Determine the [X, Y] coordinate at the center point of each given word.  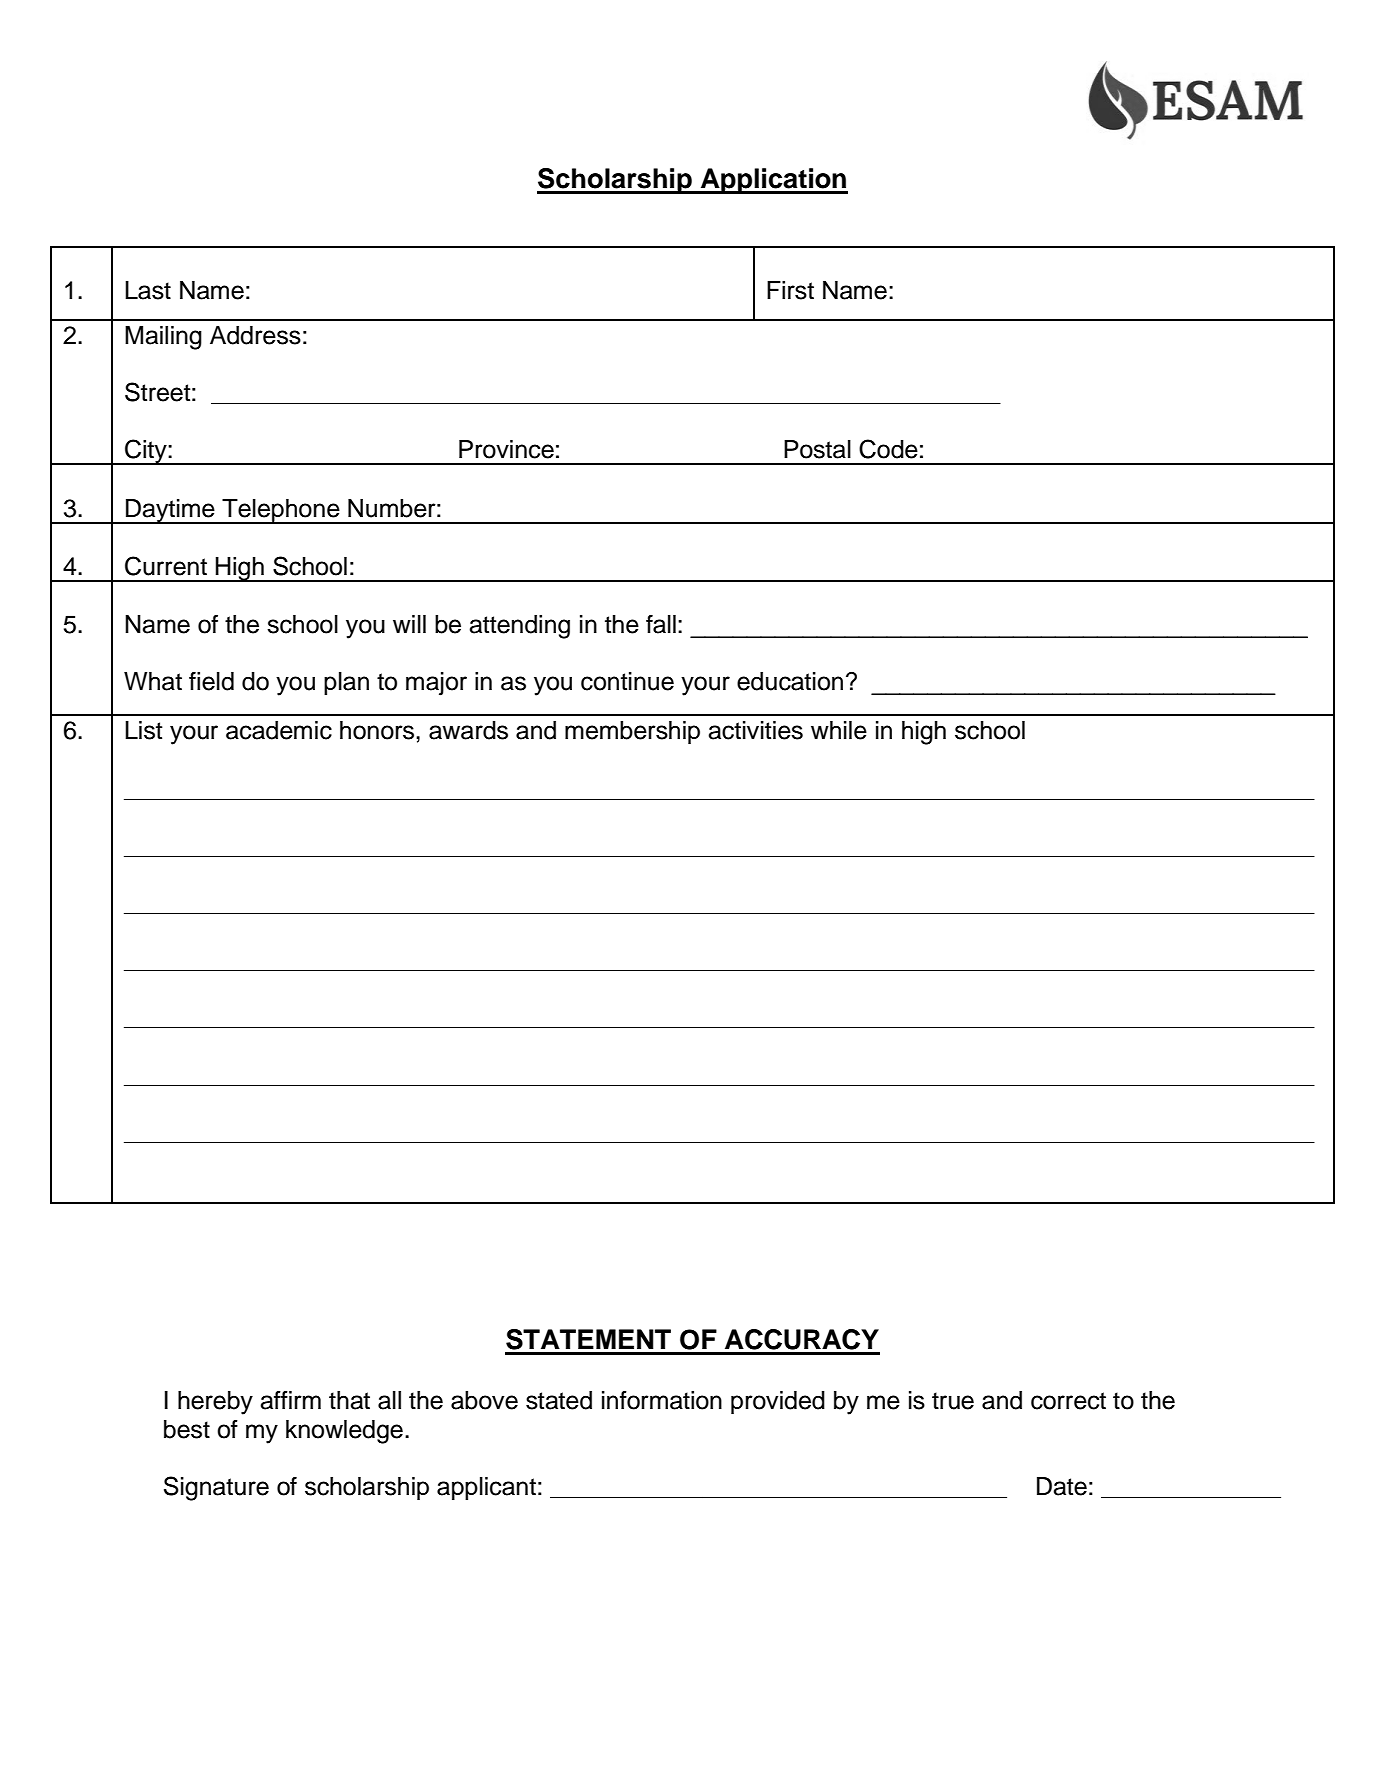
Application [773, 181]
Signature [216, 1488]
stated [559, 1400]
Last [148, 290]
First [790, 290]
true [953, 1401]
